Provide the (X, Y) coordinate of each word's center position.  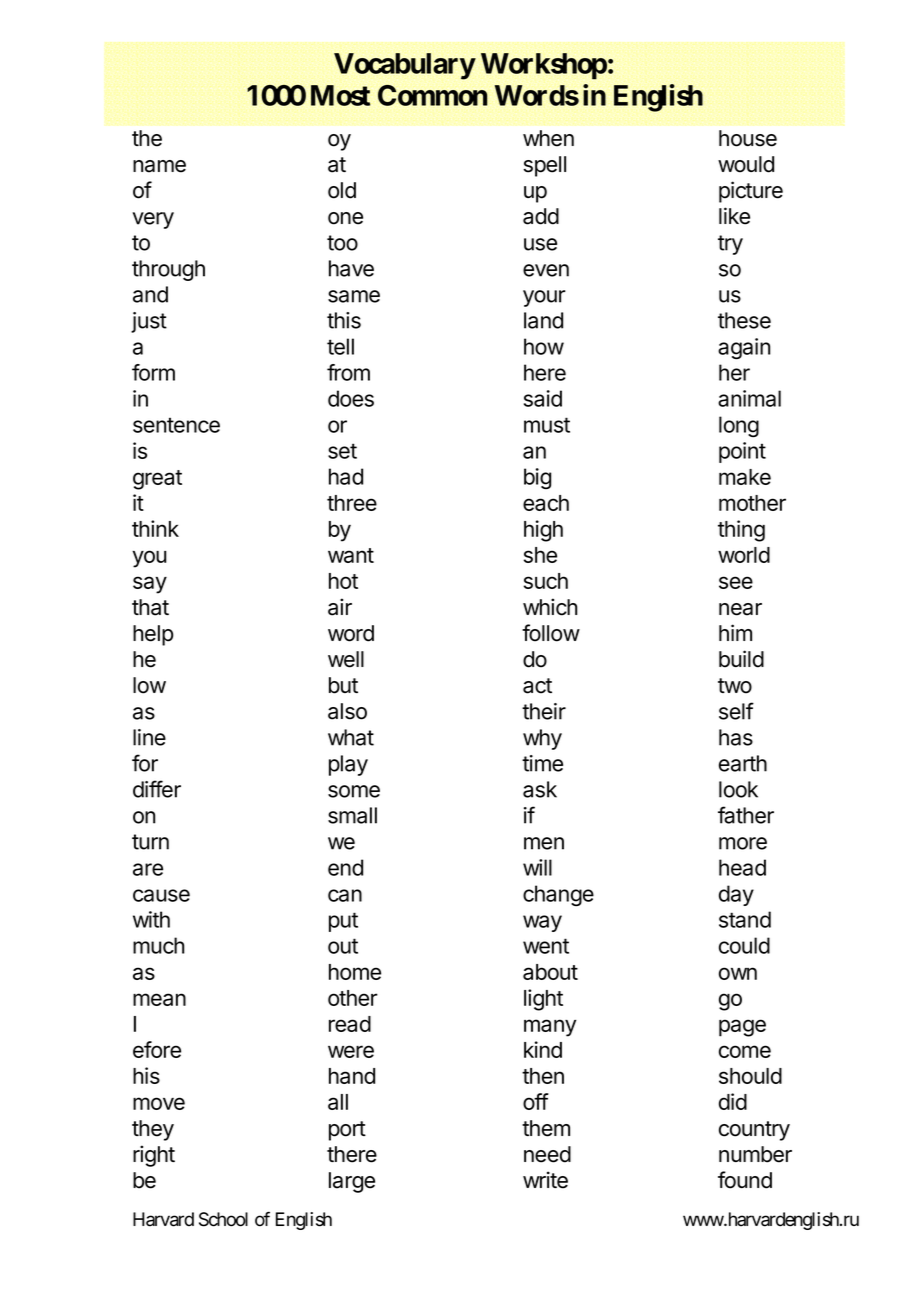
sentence (176, 425)
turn (150, 842)
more (743, 843)
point (742, 452)
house (748, 138)
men (544, 843)
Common (433, 95)
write (545, 1180)
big (537, 478)
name (159, 166)
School (223, 1219)
